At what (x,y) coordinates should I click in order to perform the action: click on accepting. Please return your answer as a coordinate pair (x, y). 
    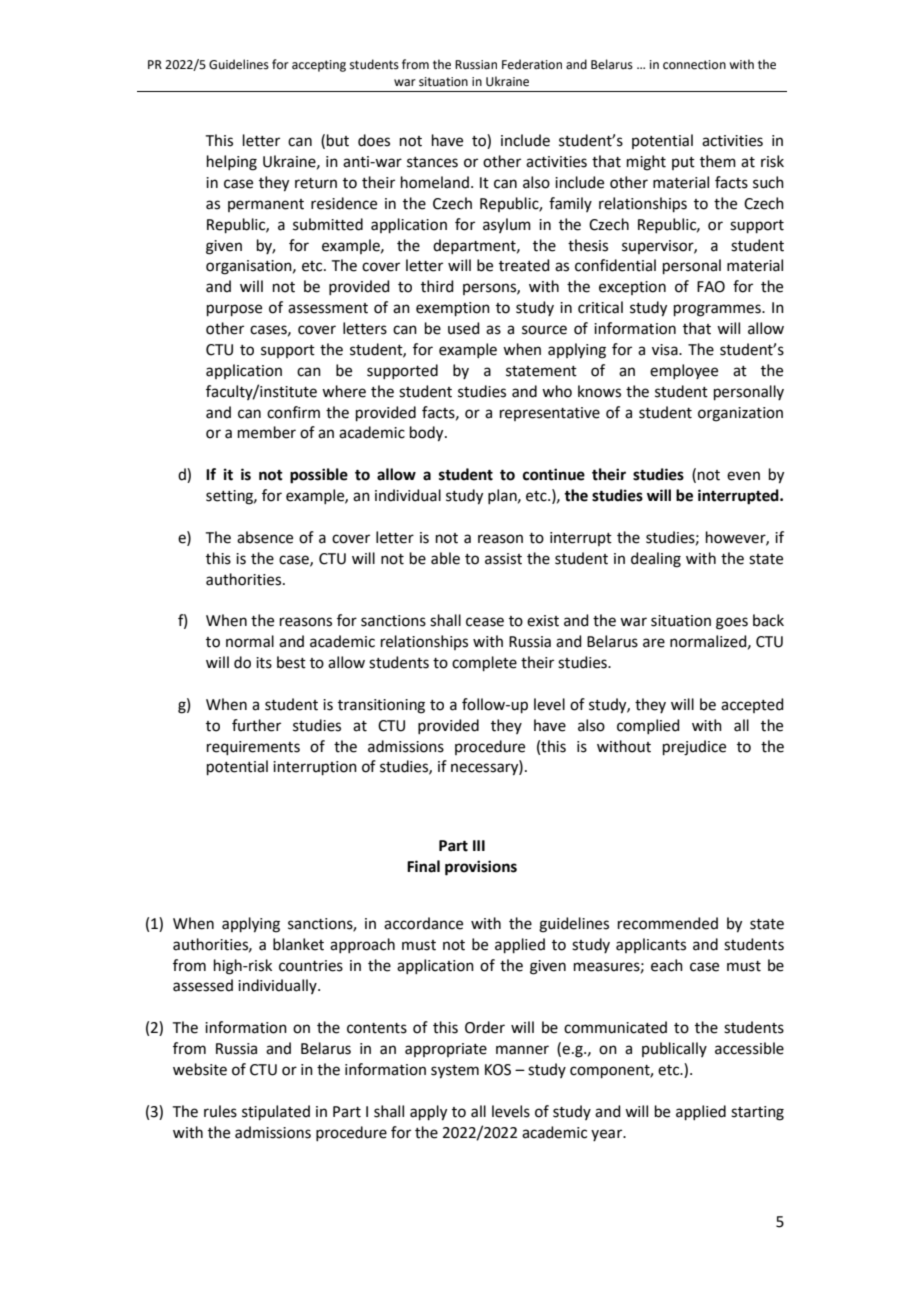
    Looking at the image, I should click on (319, 66).
